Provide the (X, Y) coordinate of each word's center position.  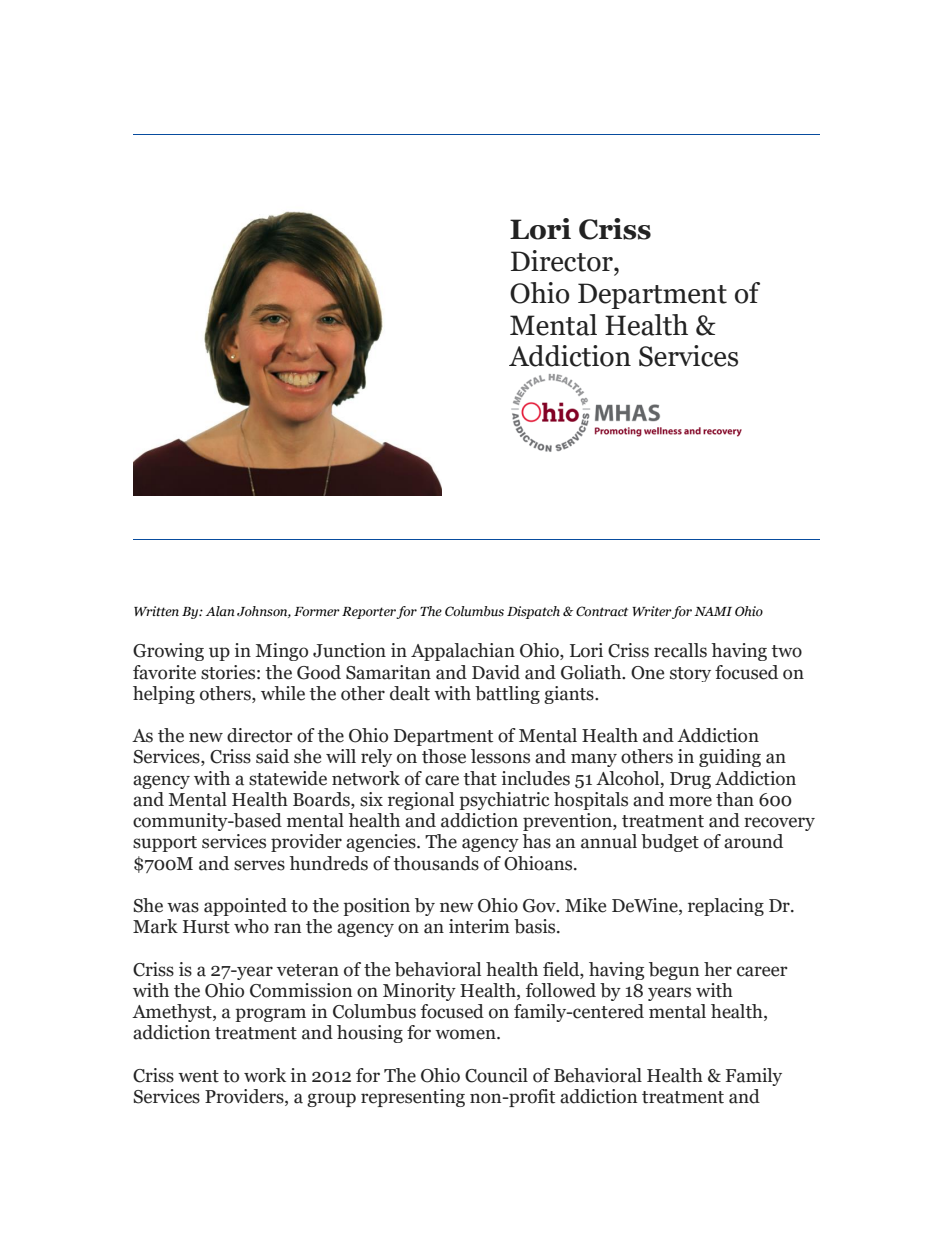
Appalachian (463, 652)
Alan (220, 611)
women (466, 1034)
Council (496, 1075)
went (198, 1076)
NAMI (713, 611)
